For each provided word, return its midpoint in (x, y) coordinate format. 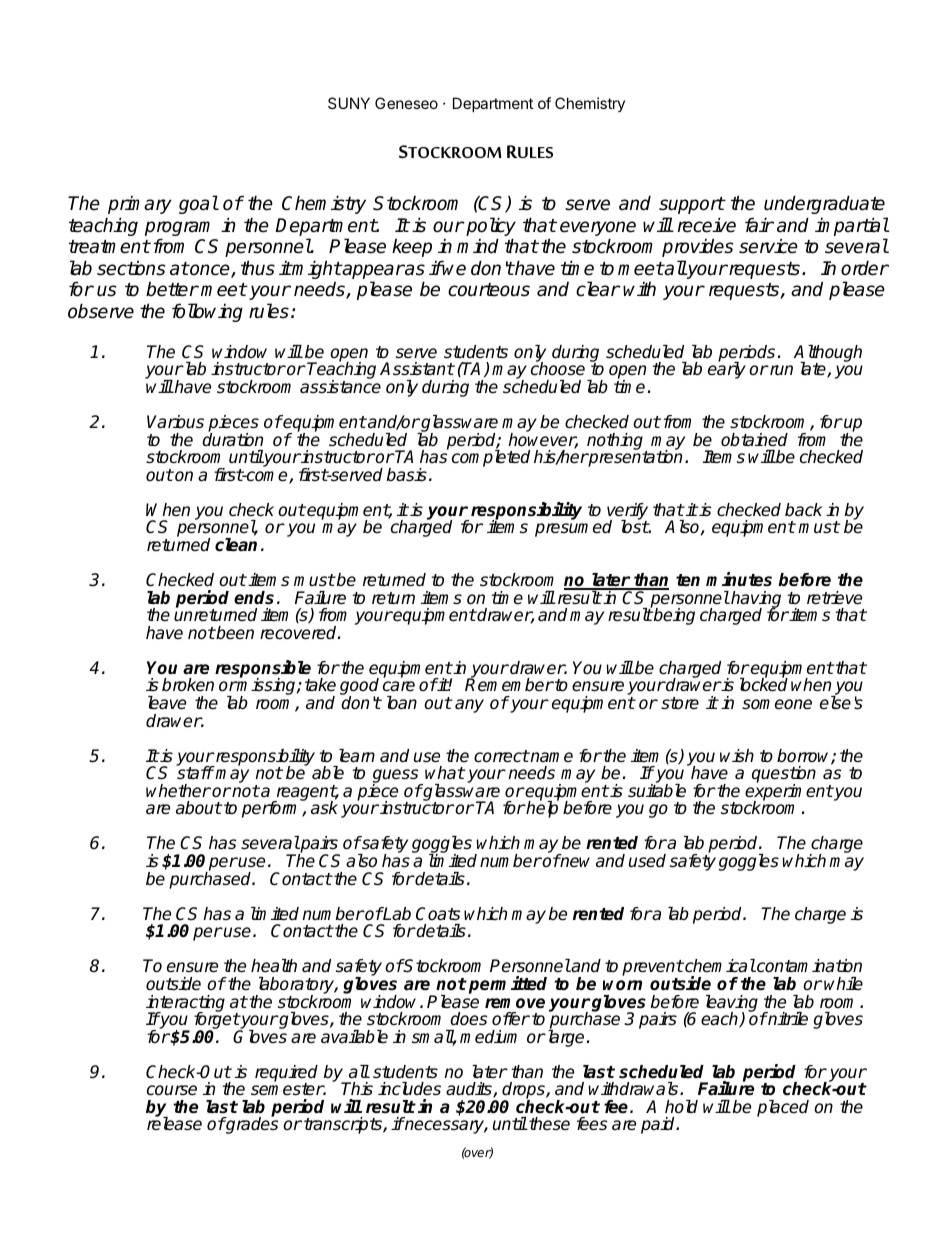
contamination (808, 966)
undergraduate (824, 204)
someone (777, 704)
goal (198, 204)
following (207, 312)
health (274, 966)
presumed (573, 528)
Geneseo (406, 103)
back (803, 510)
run (780, 370)
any (469, 706)
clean (236, 545)
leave (167, 703)
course (172, 1090)
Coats (438, 914)
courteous (489, 290)
